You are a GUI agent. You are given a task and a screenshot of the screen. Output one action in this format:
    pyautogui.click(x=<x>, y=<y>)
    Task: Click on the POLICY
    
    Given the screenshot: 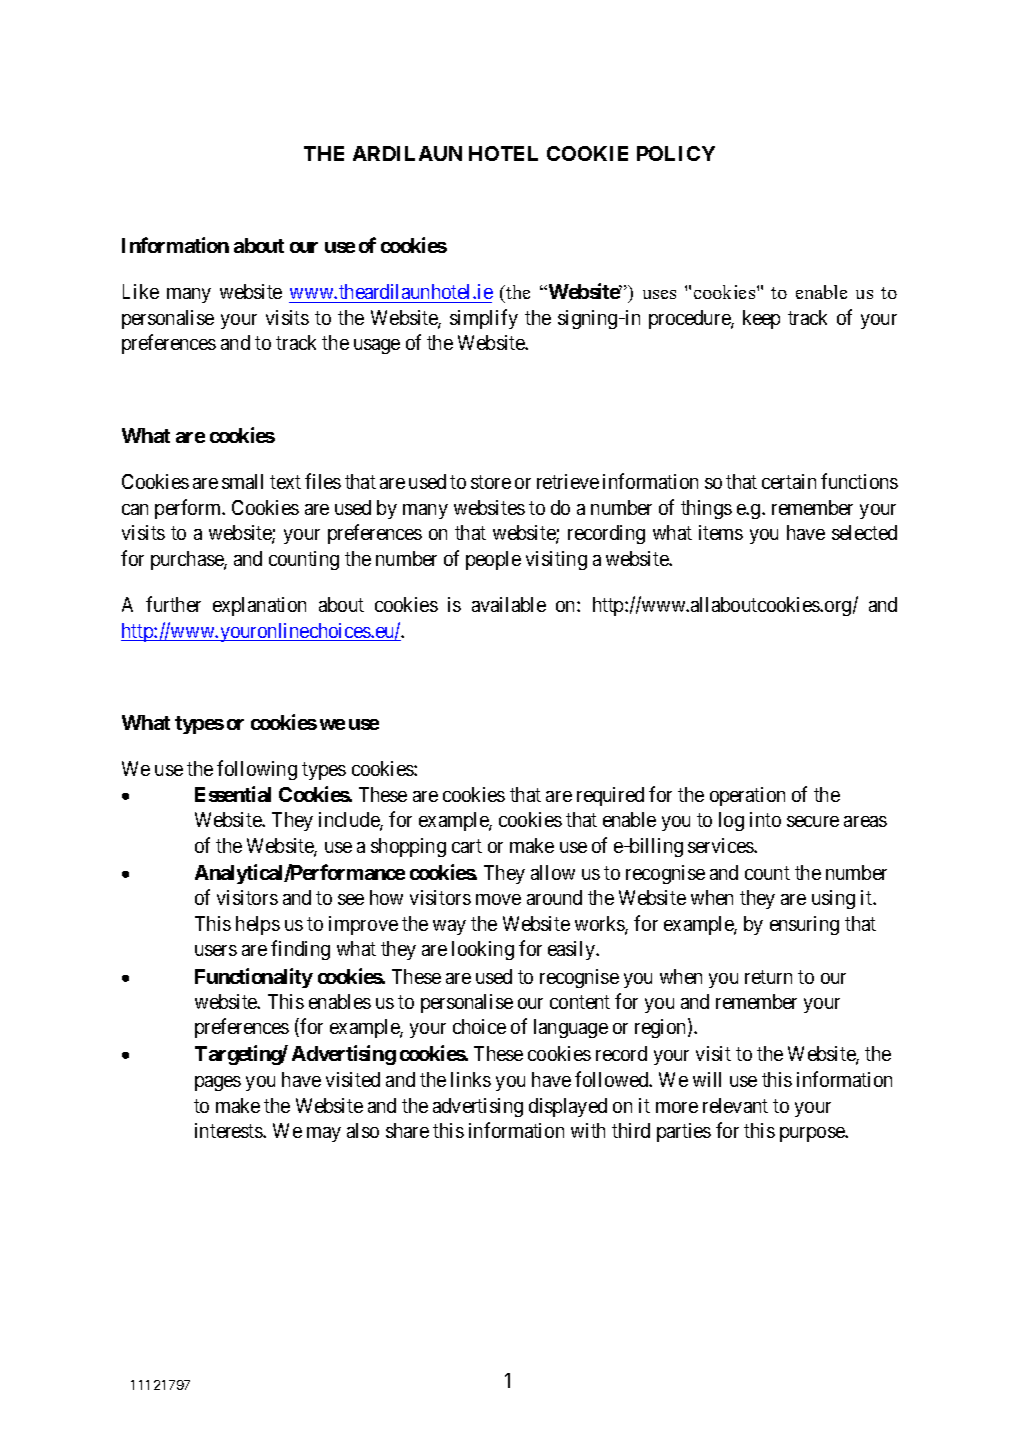 What is the action you would take?
    pyautogui.click(x=676, y=153)
